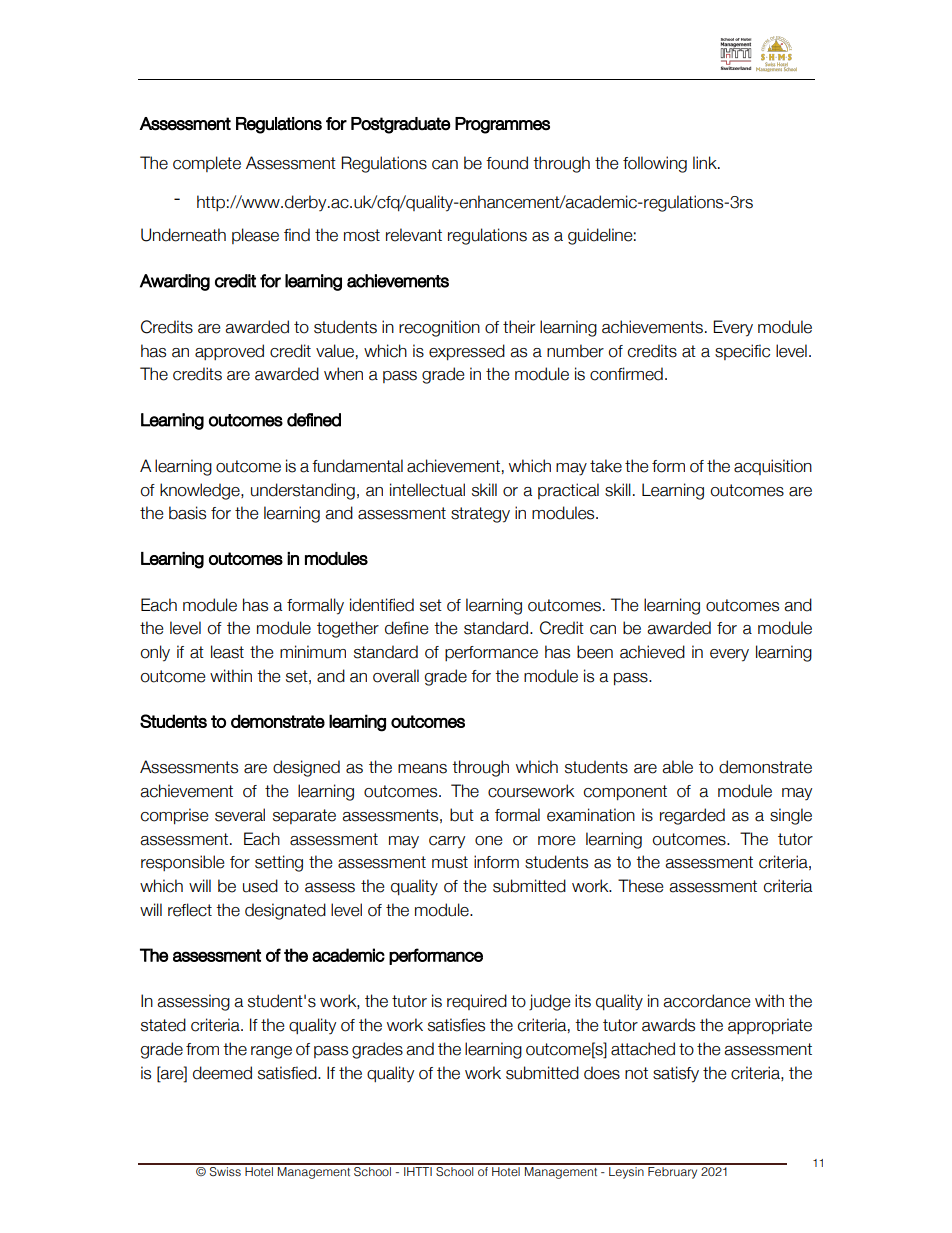 This screenshot has height=1233, width=952. What do you see at coordinates (640, 886) in the screenshot?
I see `These` at bounding box center [640, 886].
